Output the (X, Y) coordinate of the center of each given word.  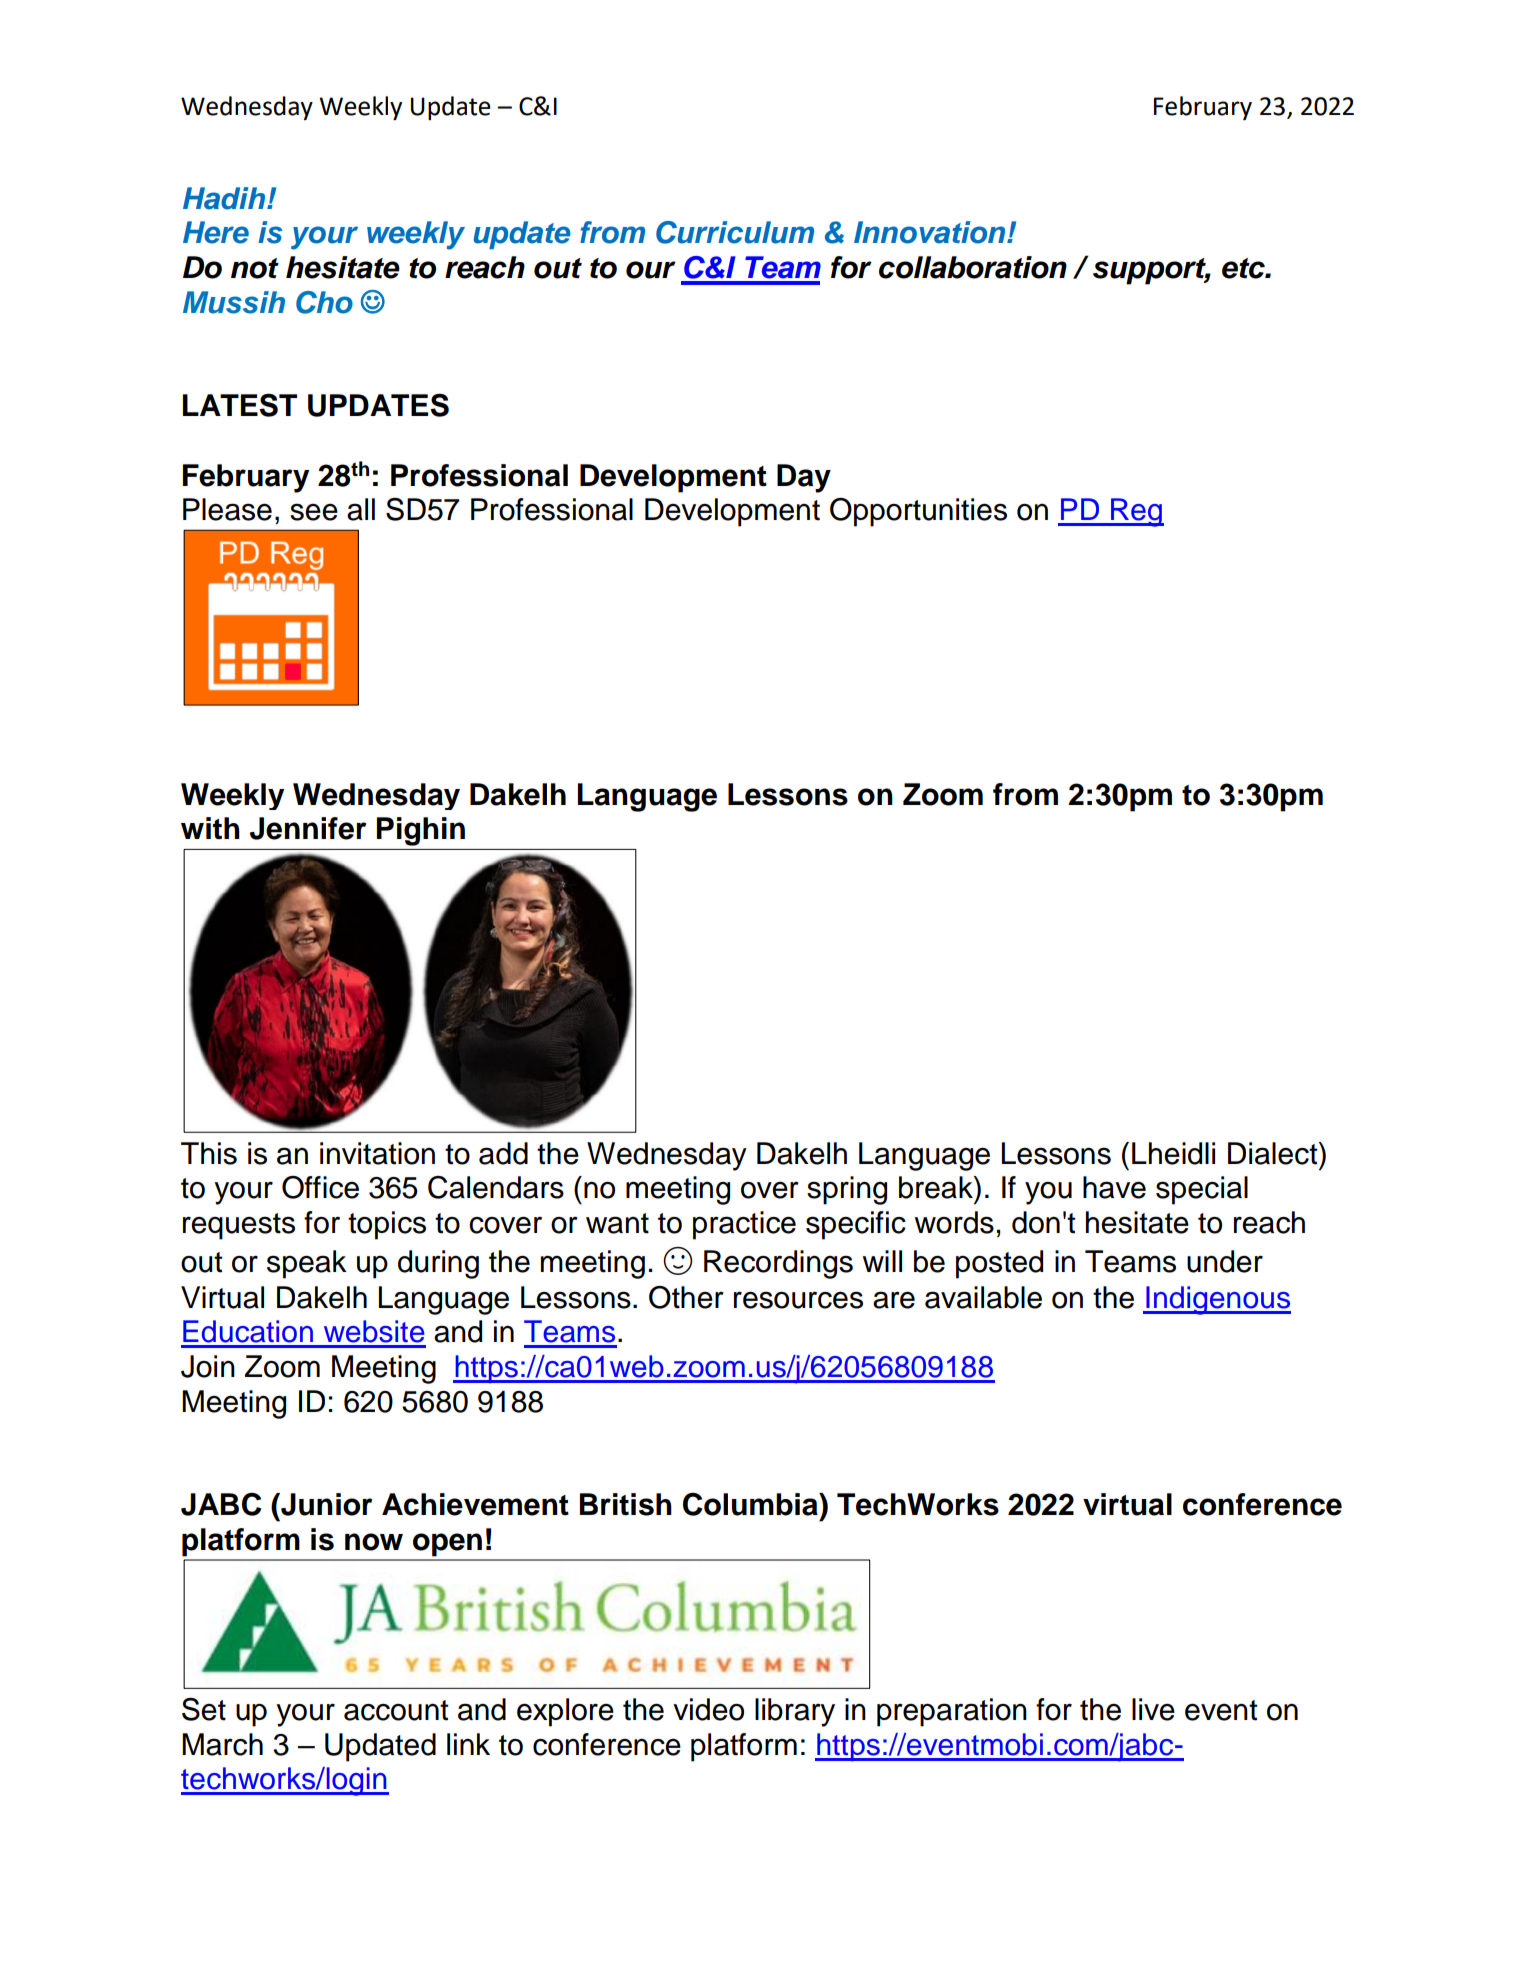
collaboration (973, 267)
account (396, 1710)
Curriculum (735, 232)
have (1114, 1187)
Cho (324, 302)
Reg (1136, 512)
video (708, 1709)
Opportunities (918, 512)
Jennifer (308, 828)
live (1153, 1709)
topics (387, 1225)
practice (744, 1225)
